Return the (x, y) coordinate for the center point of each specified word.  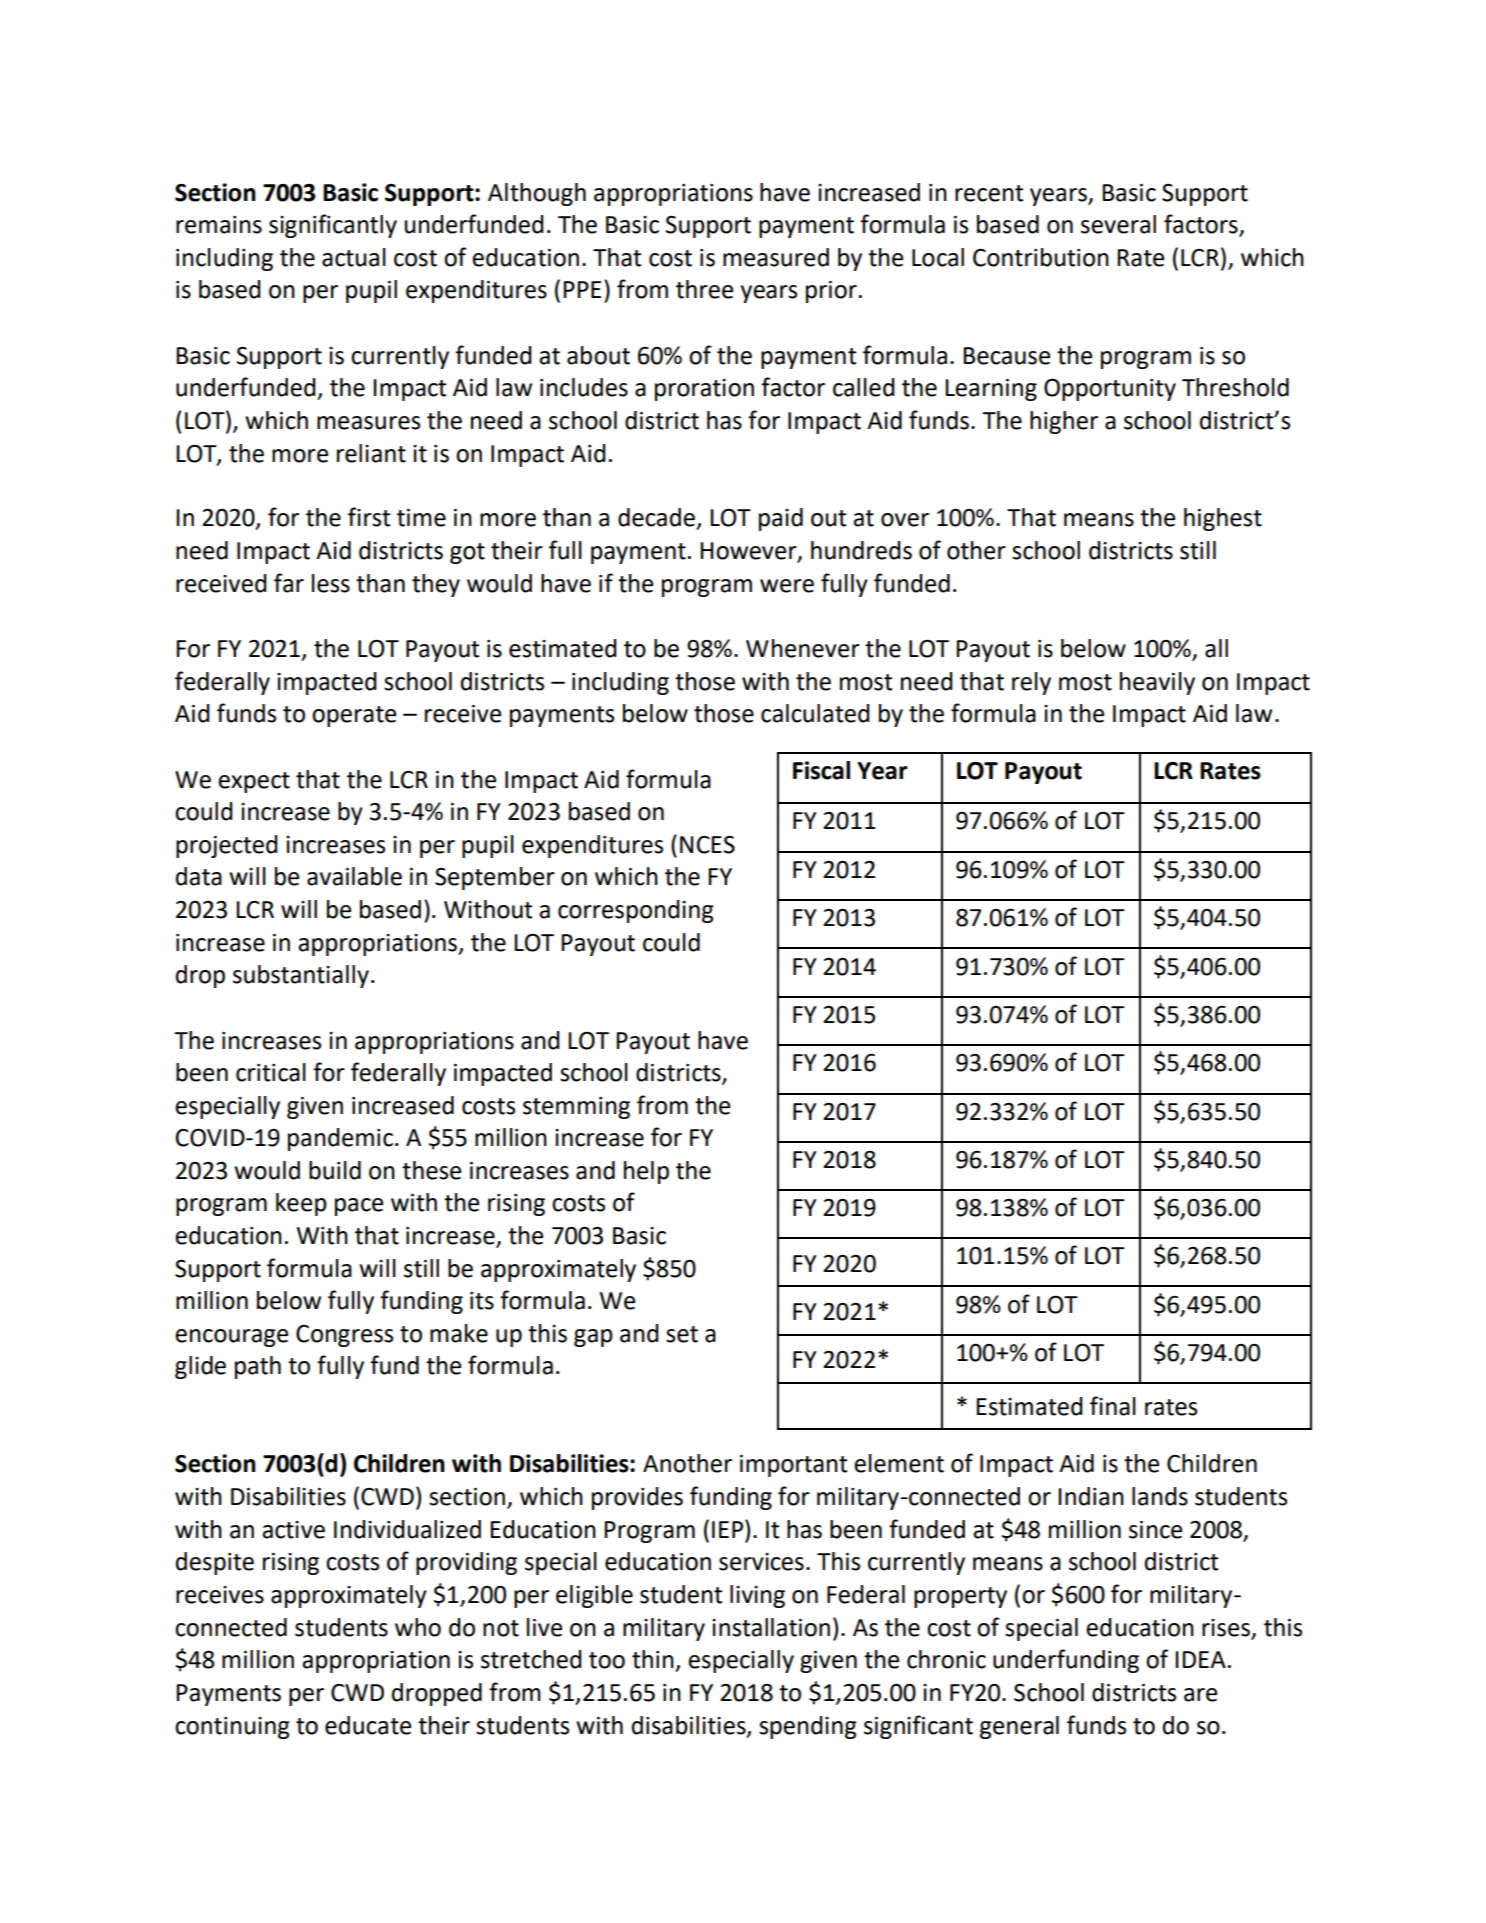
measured (776, 257)
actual (354, 257)
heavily (1157, 683)
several (1118, 224)
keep (301, 1204)
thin (653, 1659)
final (1113, 1406)
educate (368, 1725)
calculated (815, 713)
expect (254, 782)
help (646, 1172)
